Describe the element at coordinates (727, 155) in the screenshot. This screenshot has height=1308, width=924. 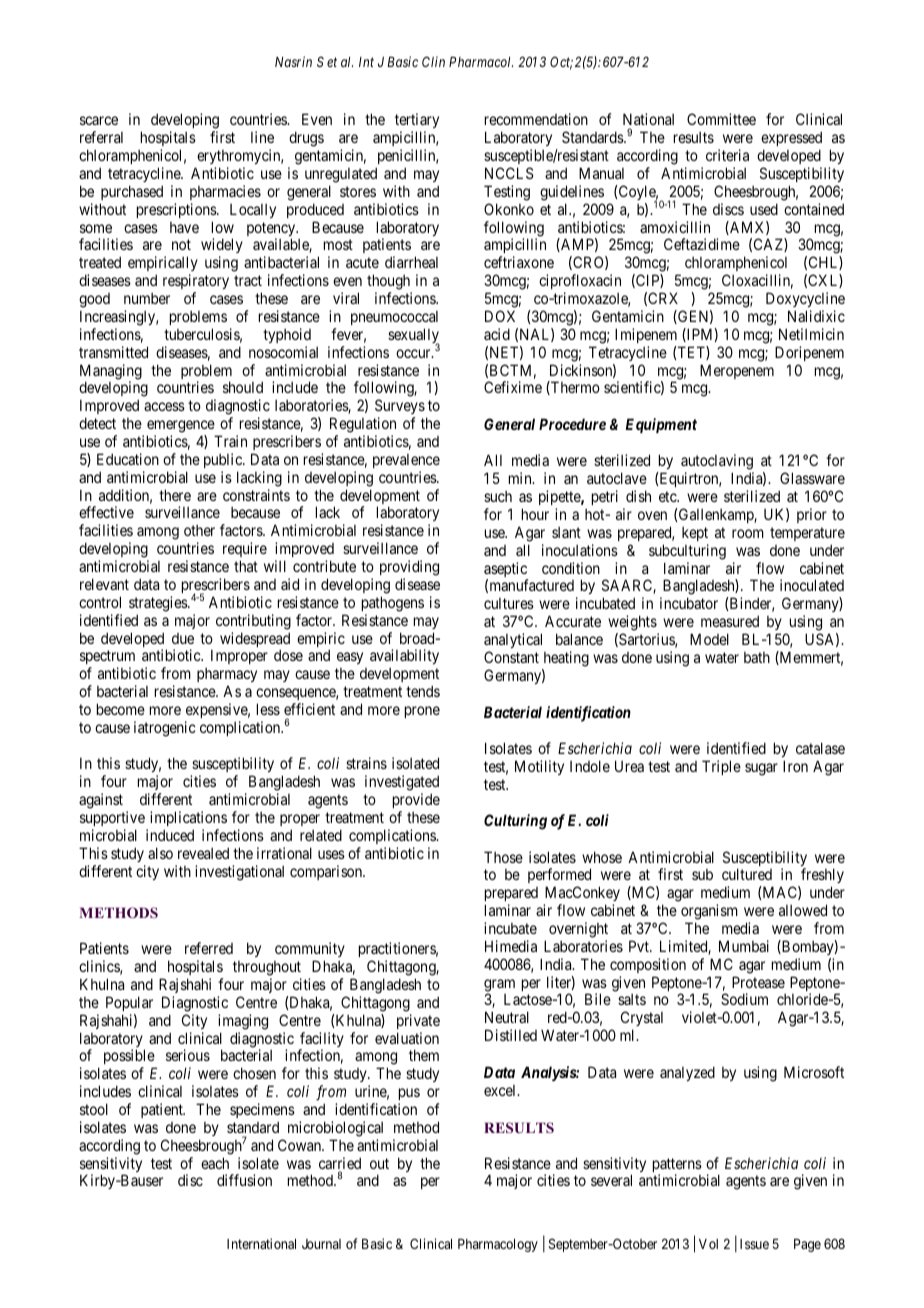
I see `criteria` at that location.
